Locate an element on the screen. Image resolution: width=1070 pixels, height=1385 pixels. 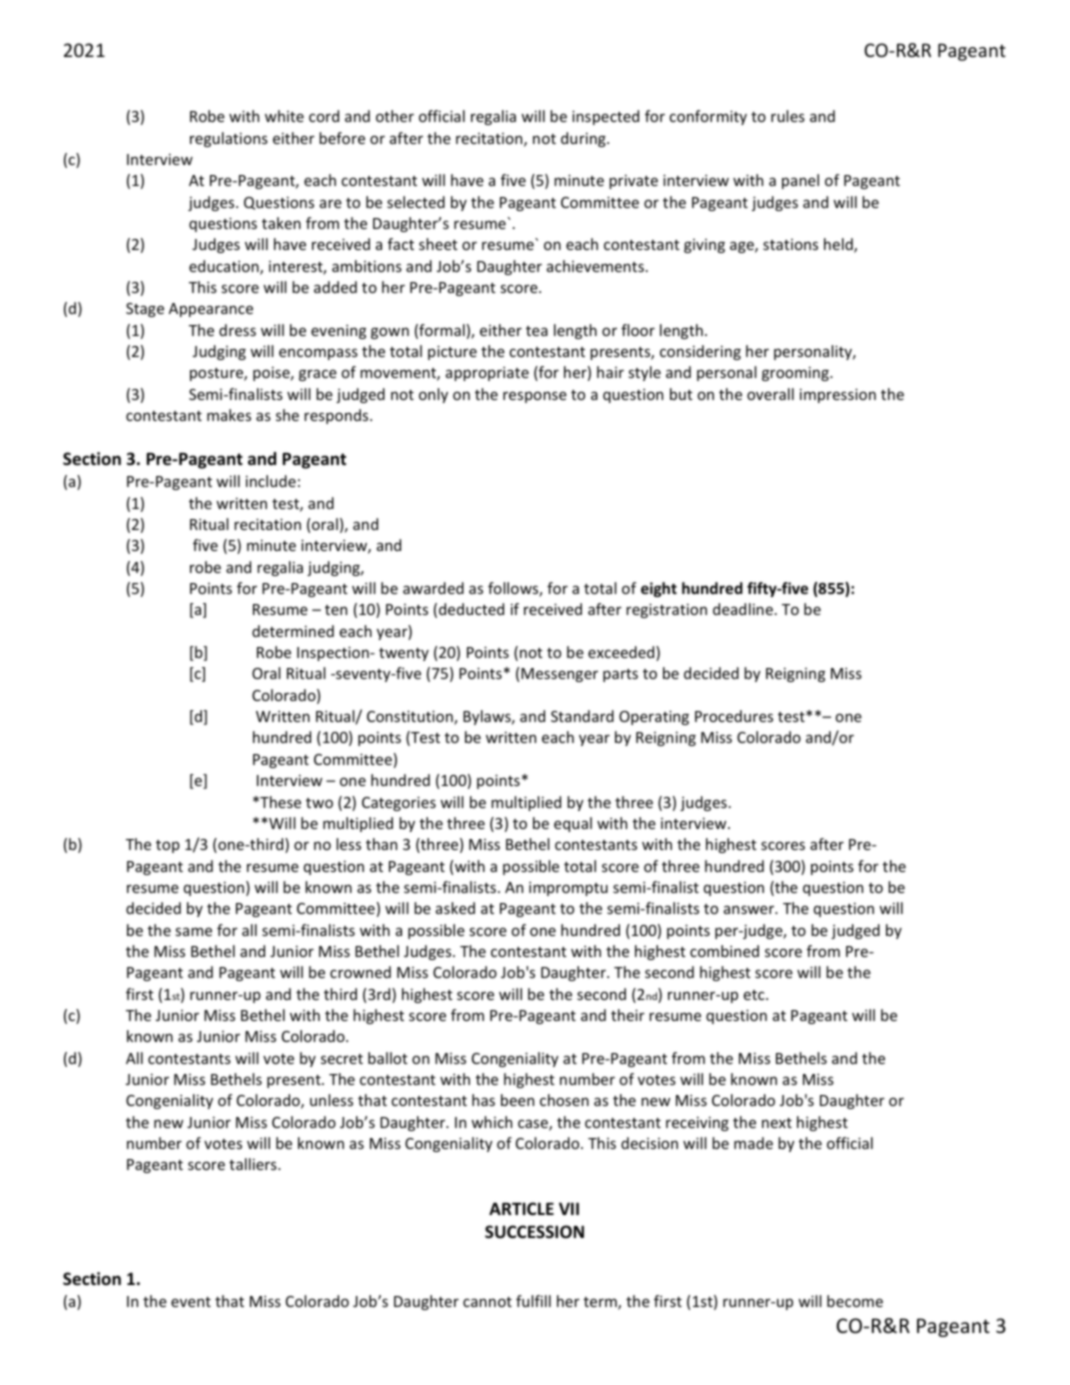
awarded is located at coordinates (433, 588).
